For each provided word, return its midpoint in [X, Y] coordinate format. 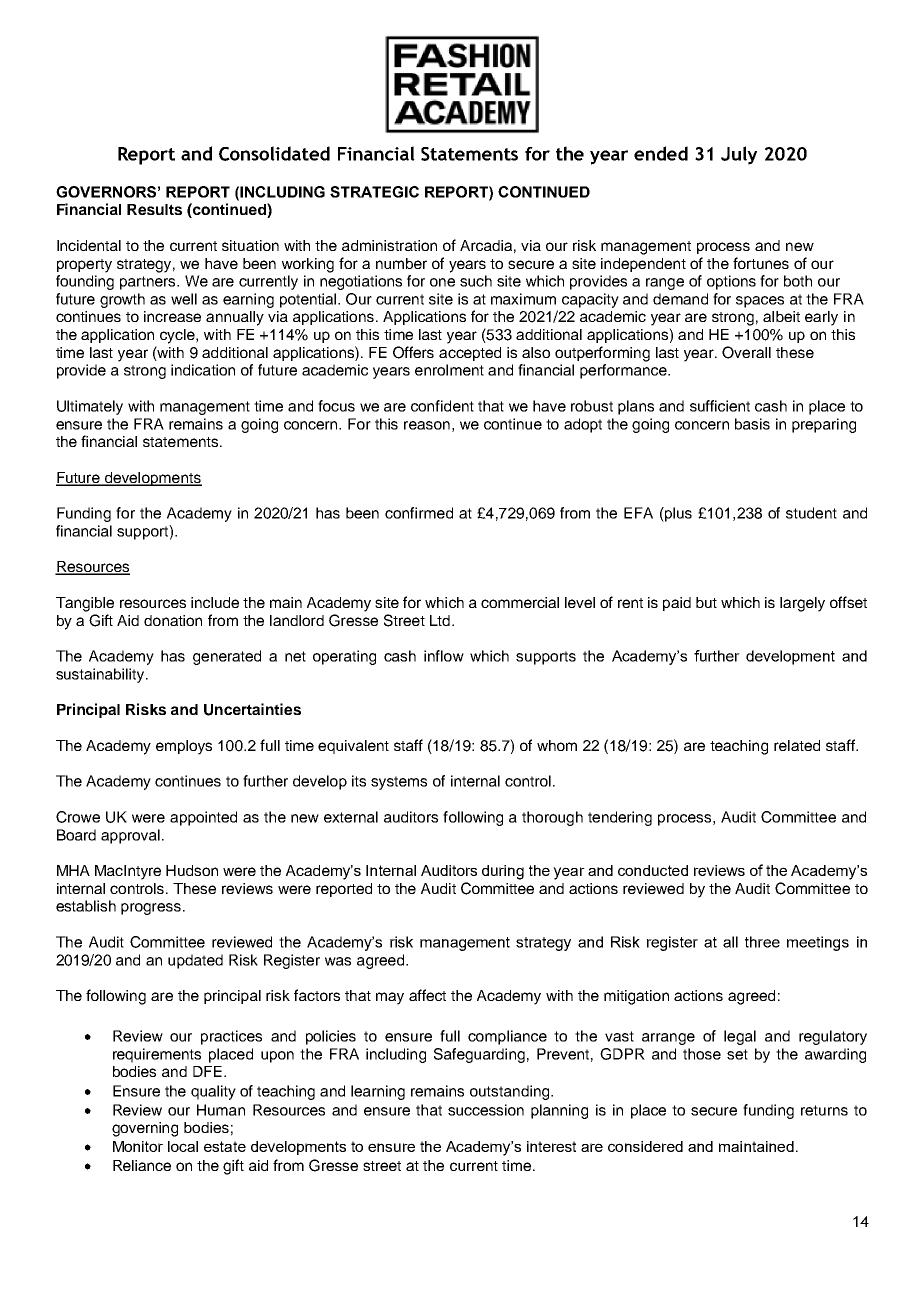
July [739, 155]
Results [154, 209]
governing [145, 1129]
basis [752, 424]
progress [152, 909]
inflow [444, 656]
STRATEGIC [374, 192]
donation [173, 620]
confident [442, 406]
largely [802, 604]
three [762, 942]
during [503, 872]
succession [486, 1110]
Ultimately [90, 407]
